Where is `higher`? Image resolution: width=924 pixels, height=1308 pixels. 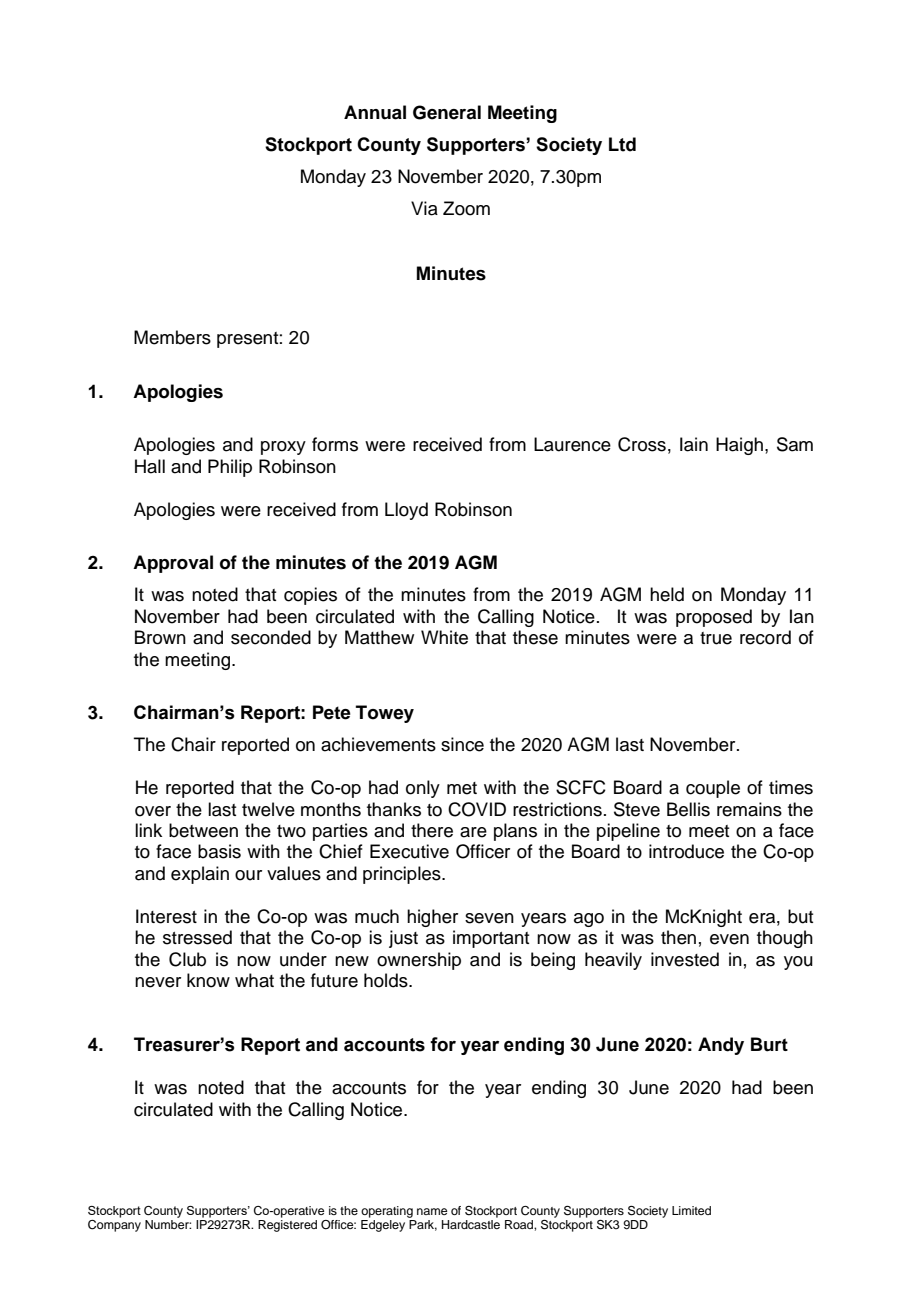
higher is located at coordinates (432, 918).
